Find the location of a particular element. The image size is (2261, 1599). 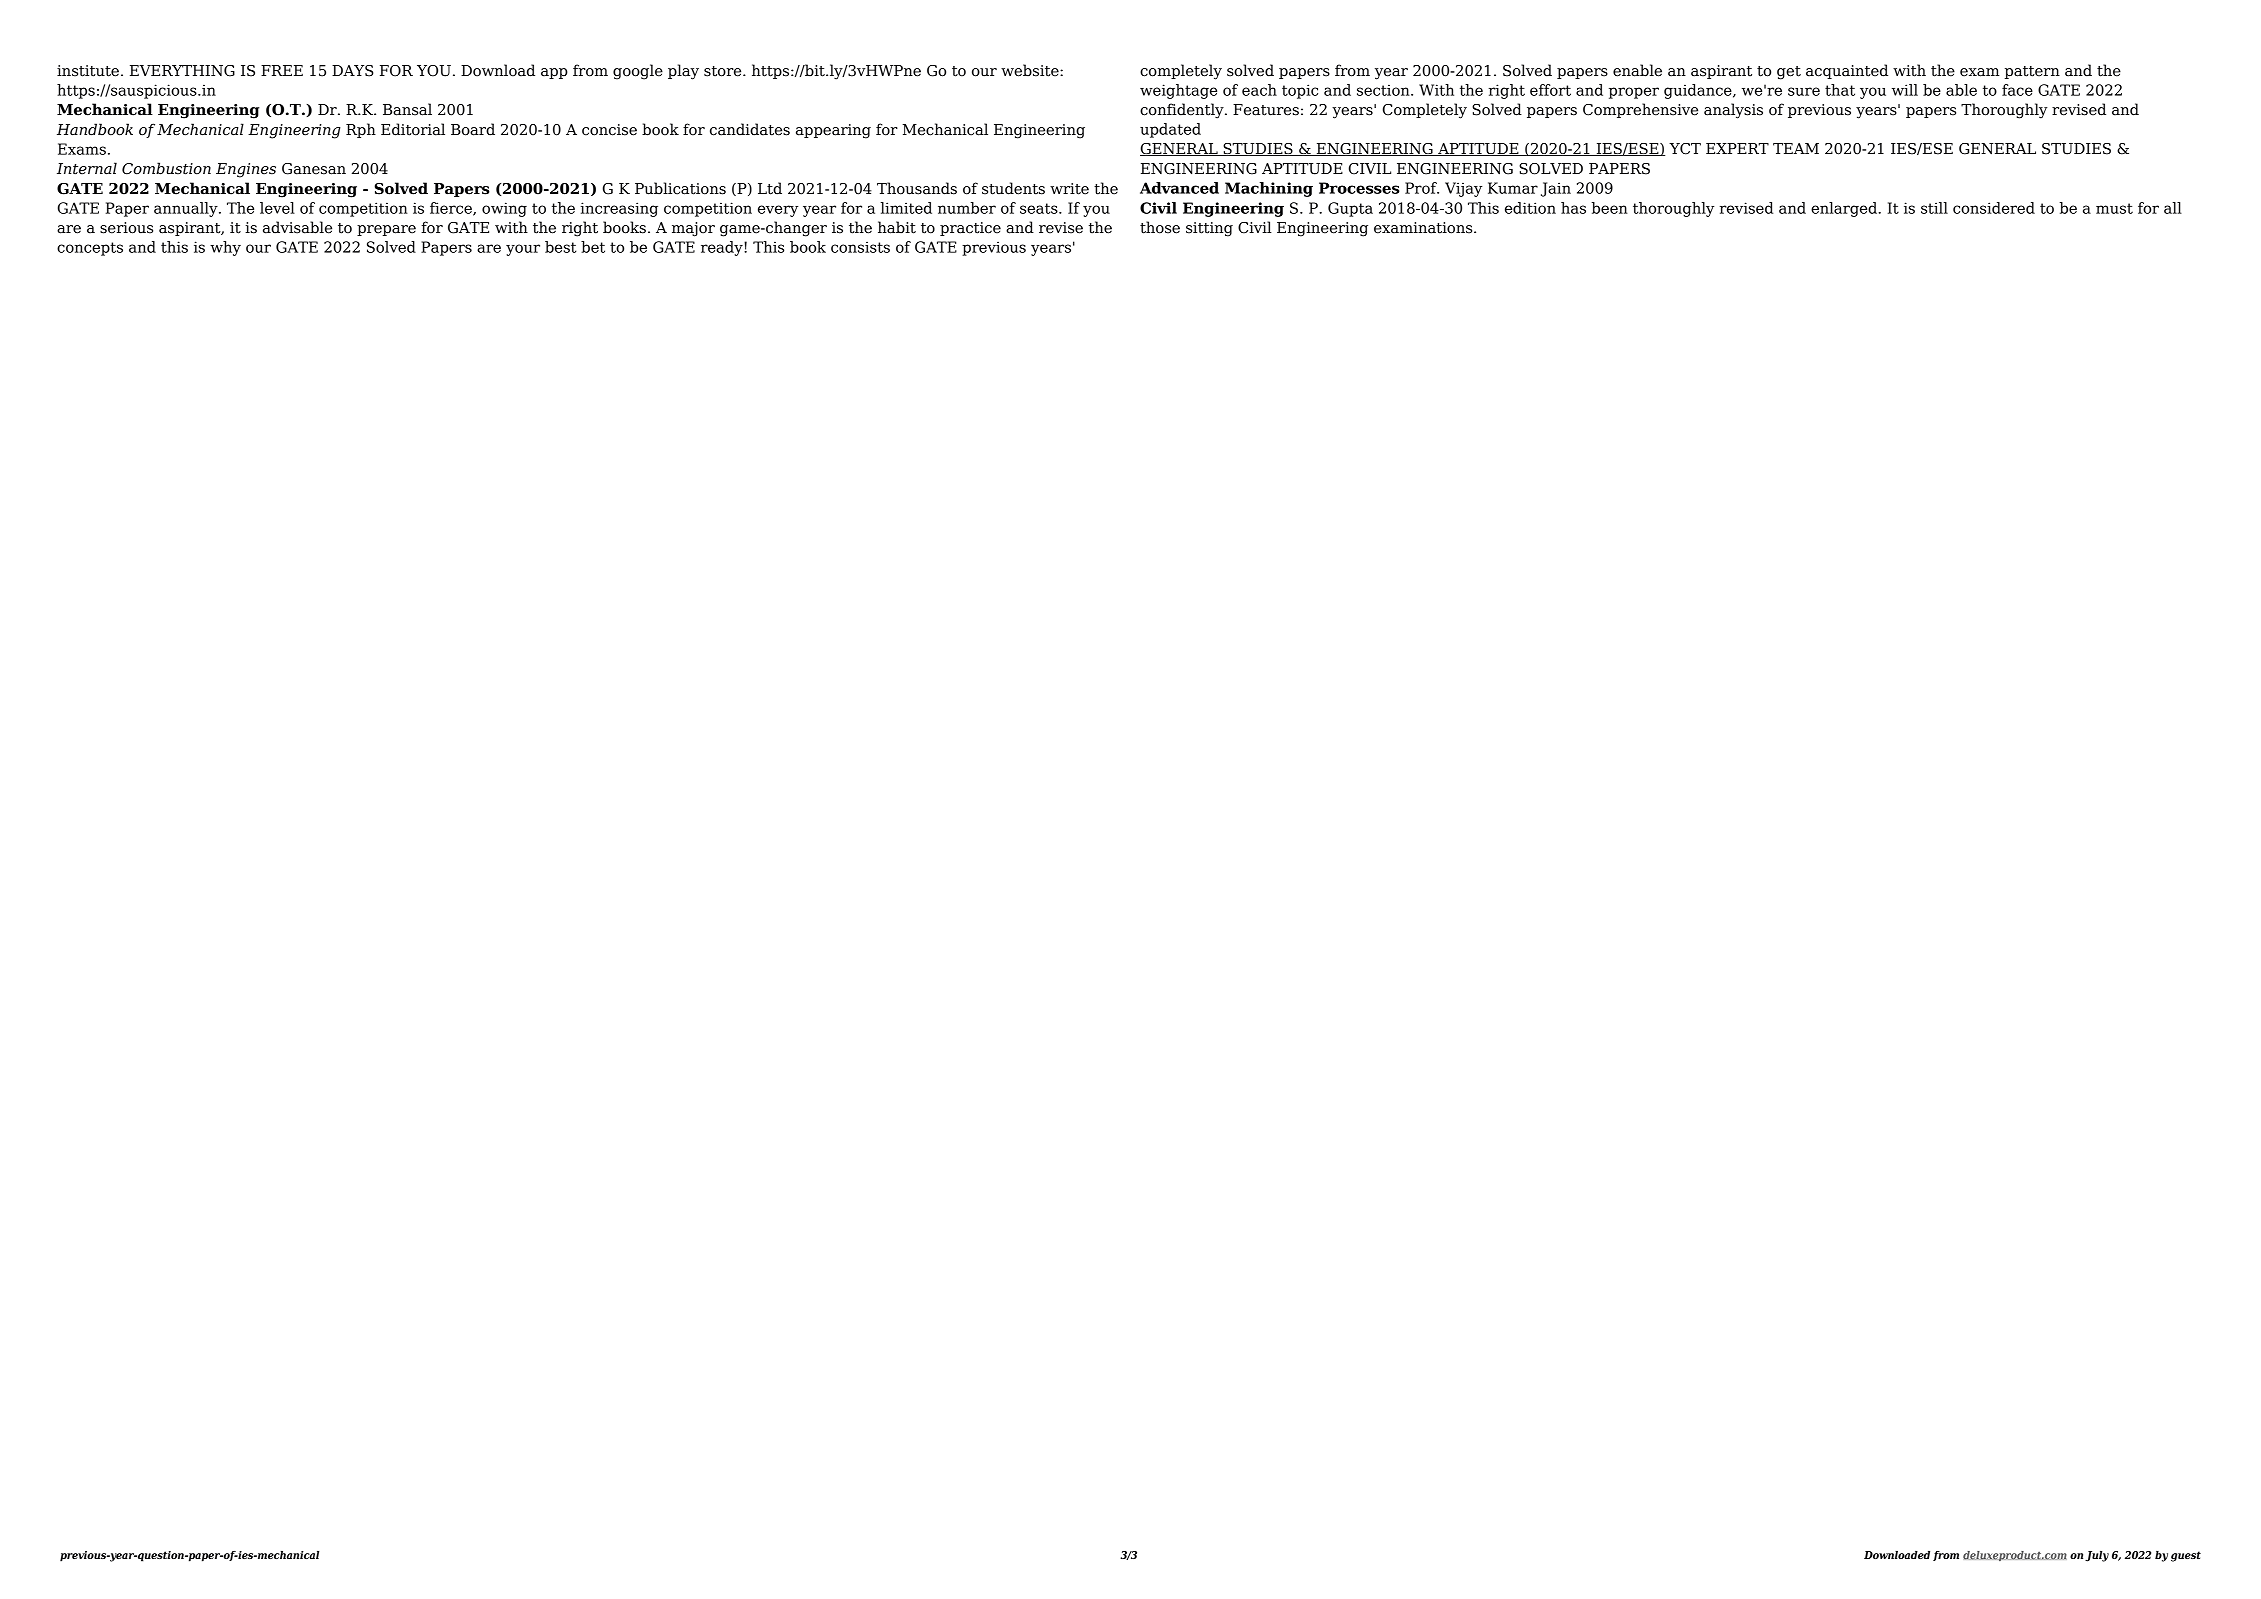

sitting is located at coordinates (1209, 229).
